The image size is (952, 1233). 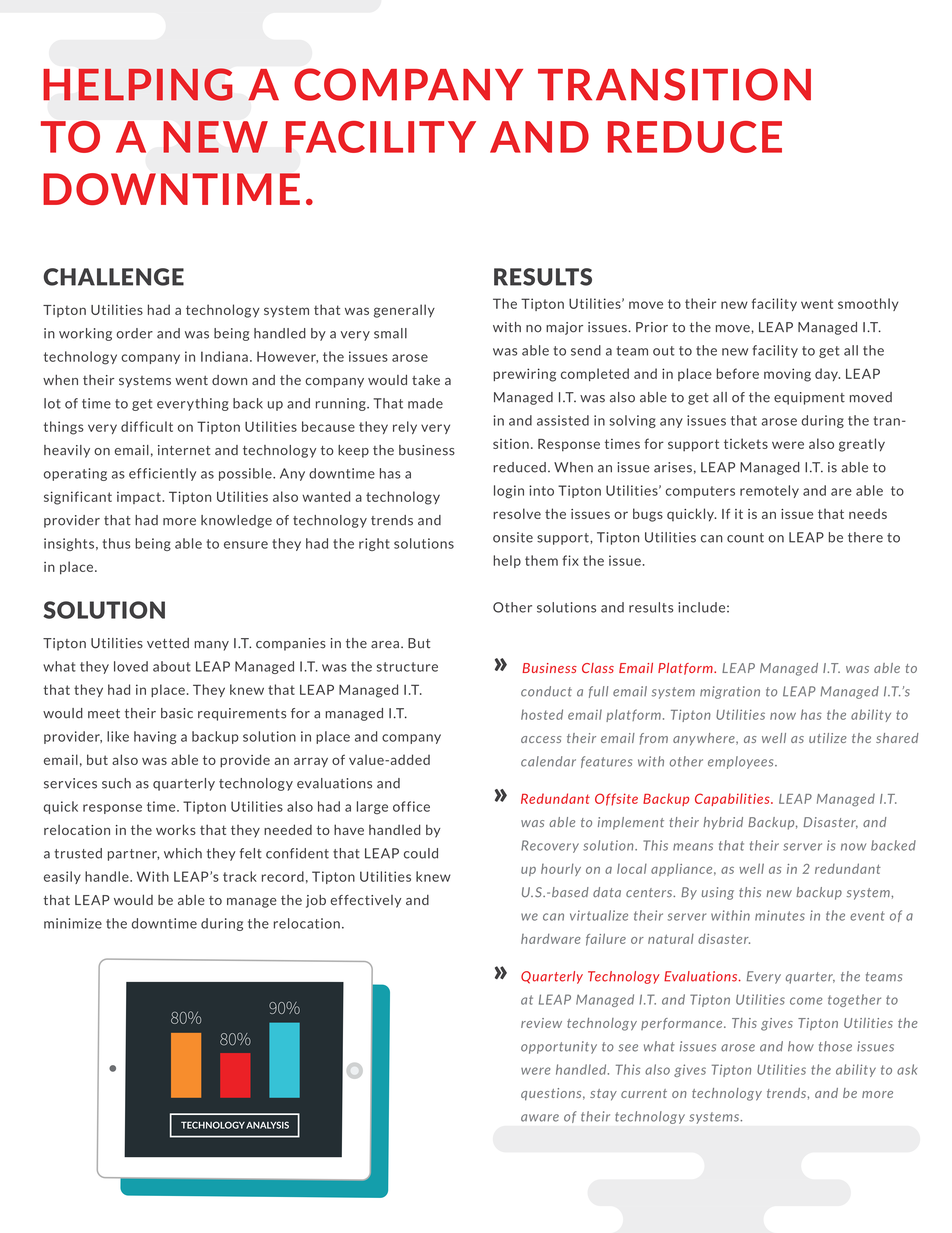 I want to click on generally, so click(x=404, y=311).
